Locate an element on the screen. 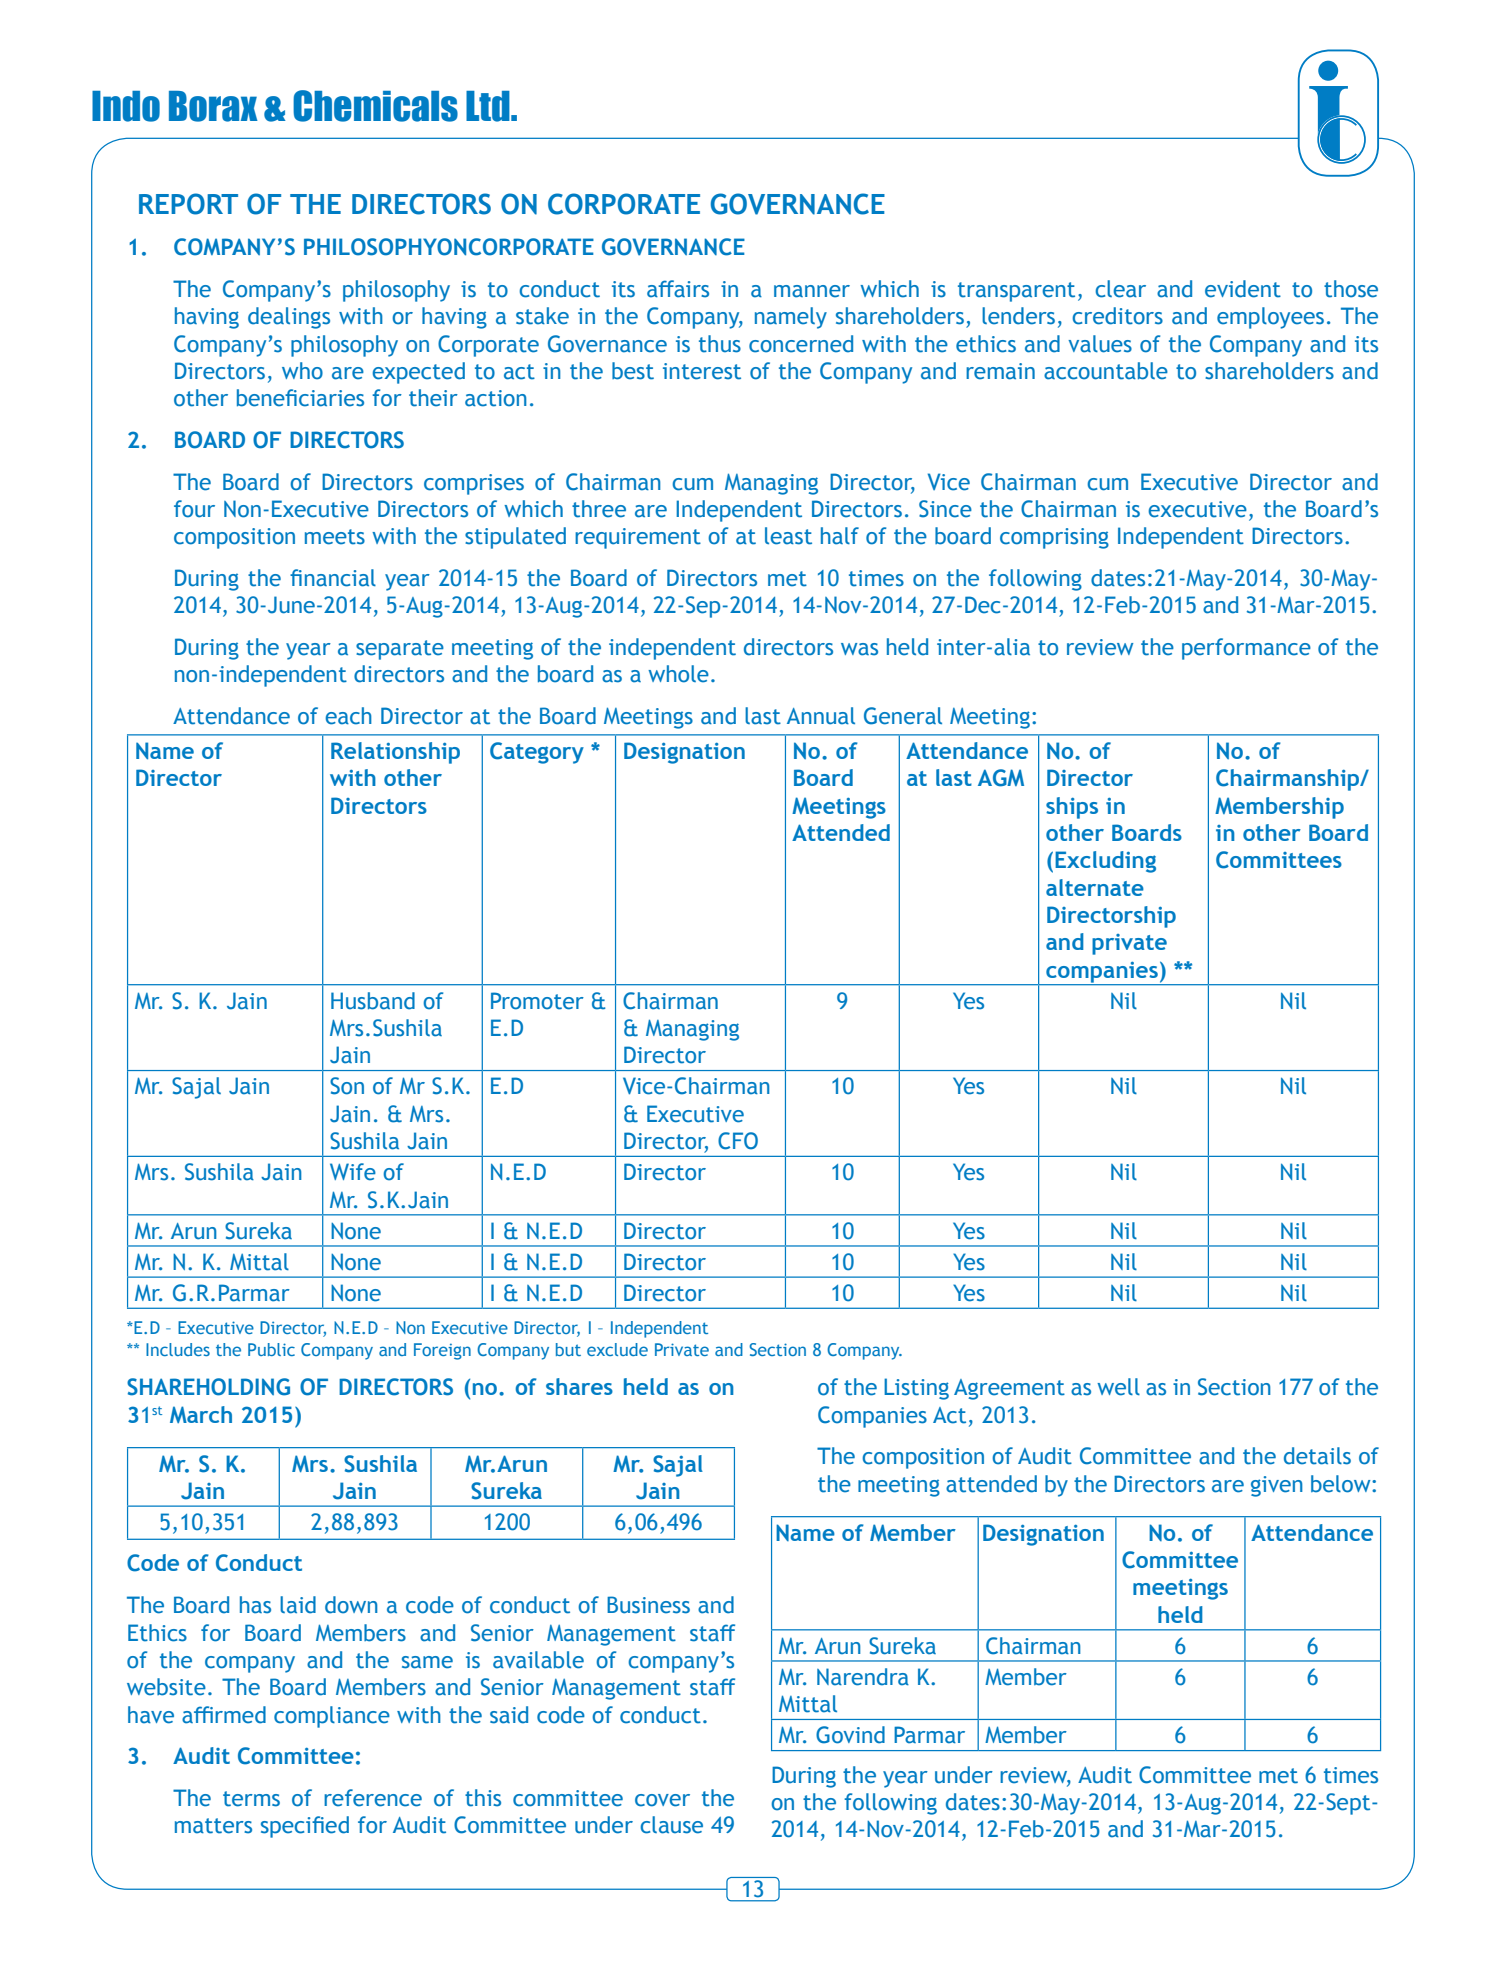  alternate is located at coordinates (1095, 887).
